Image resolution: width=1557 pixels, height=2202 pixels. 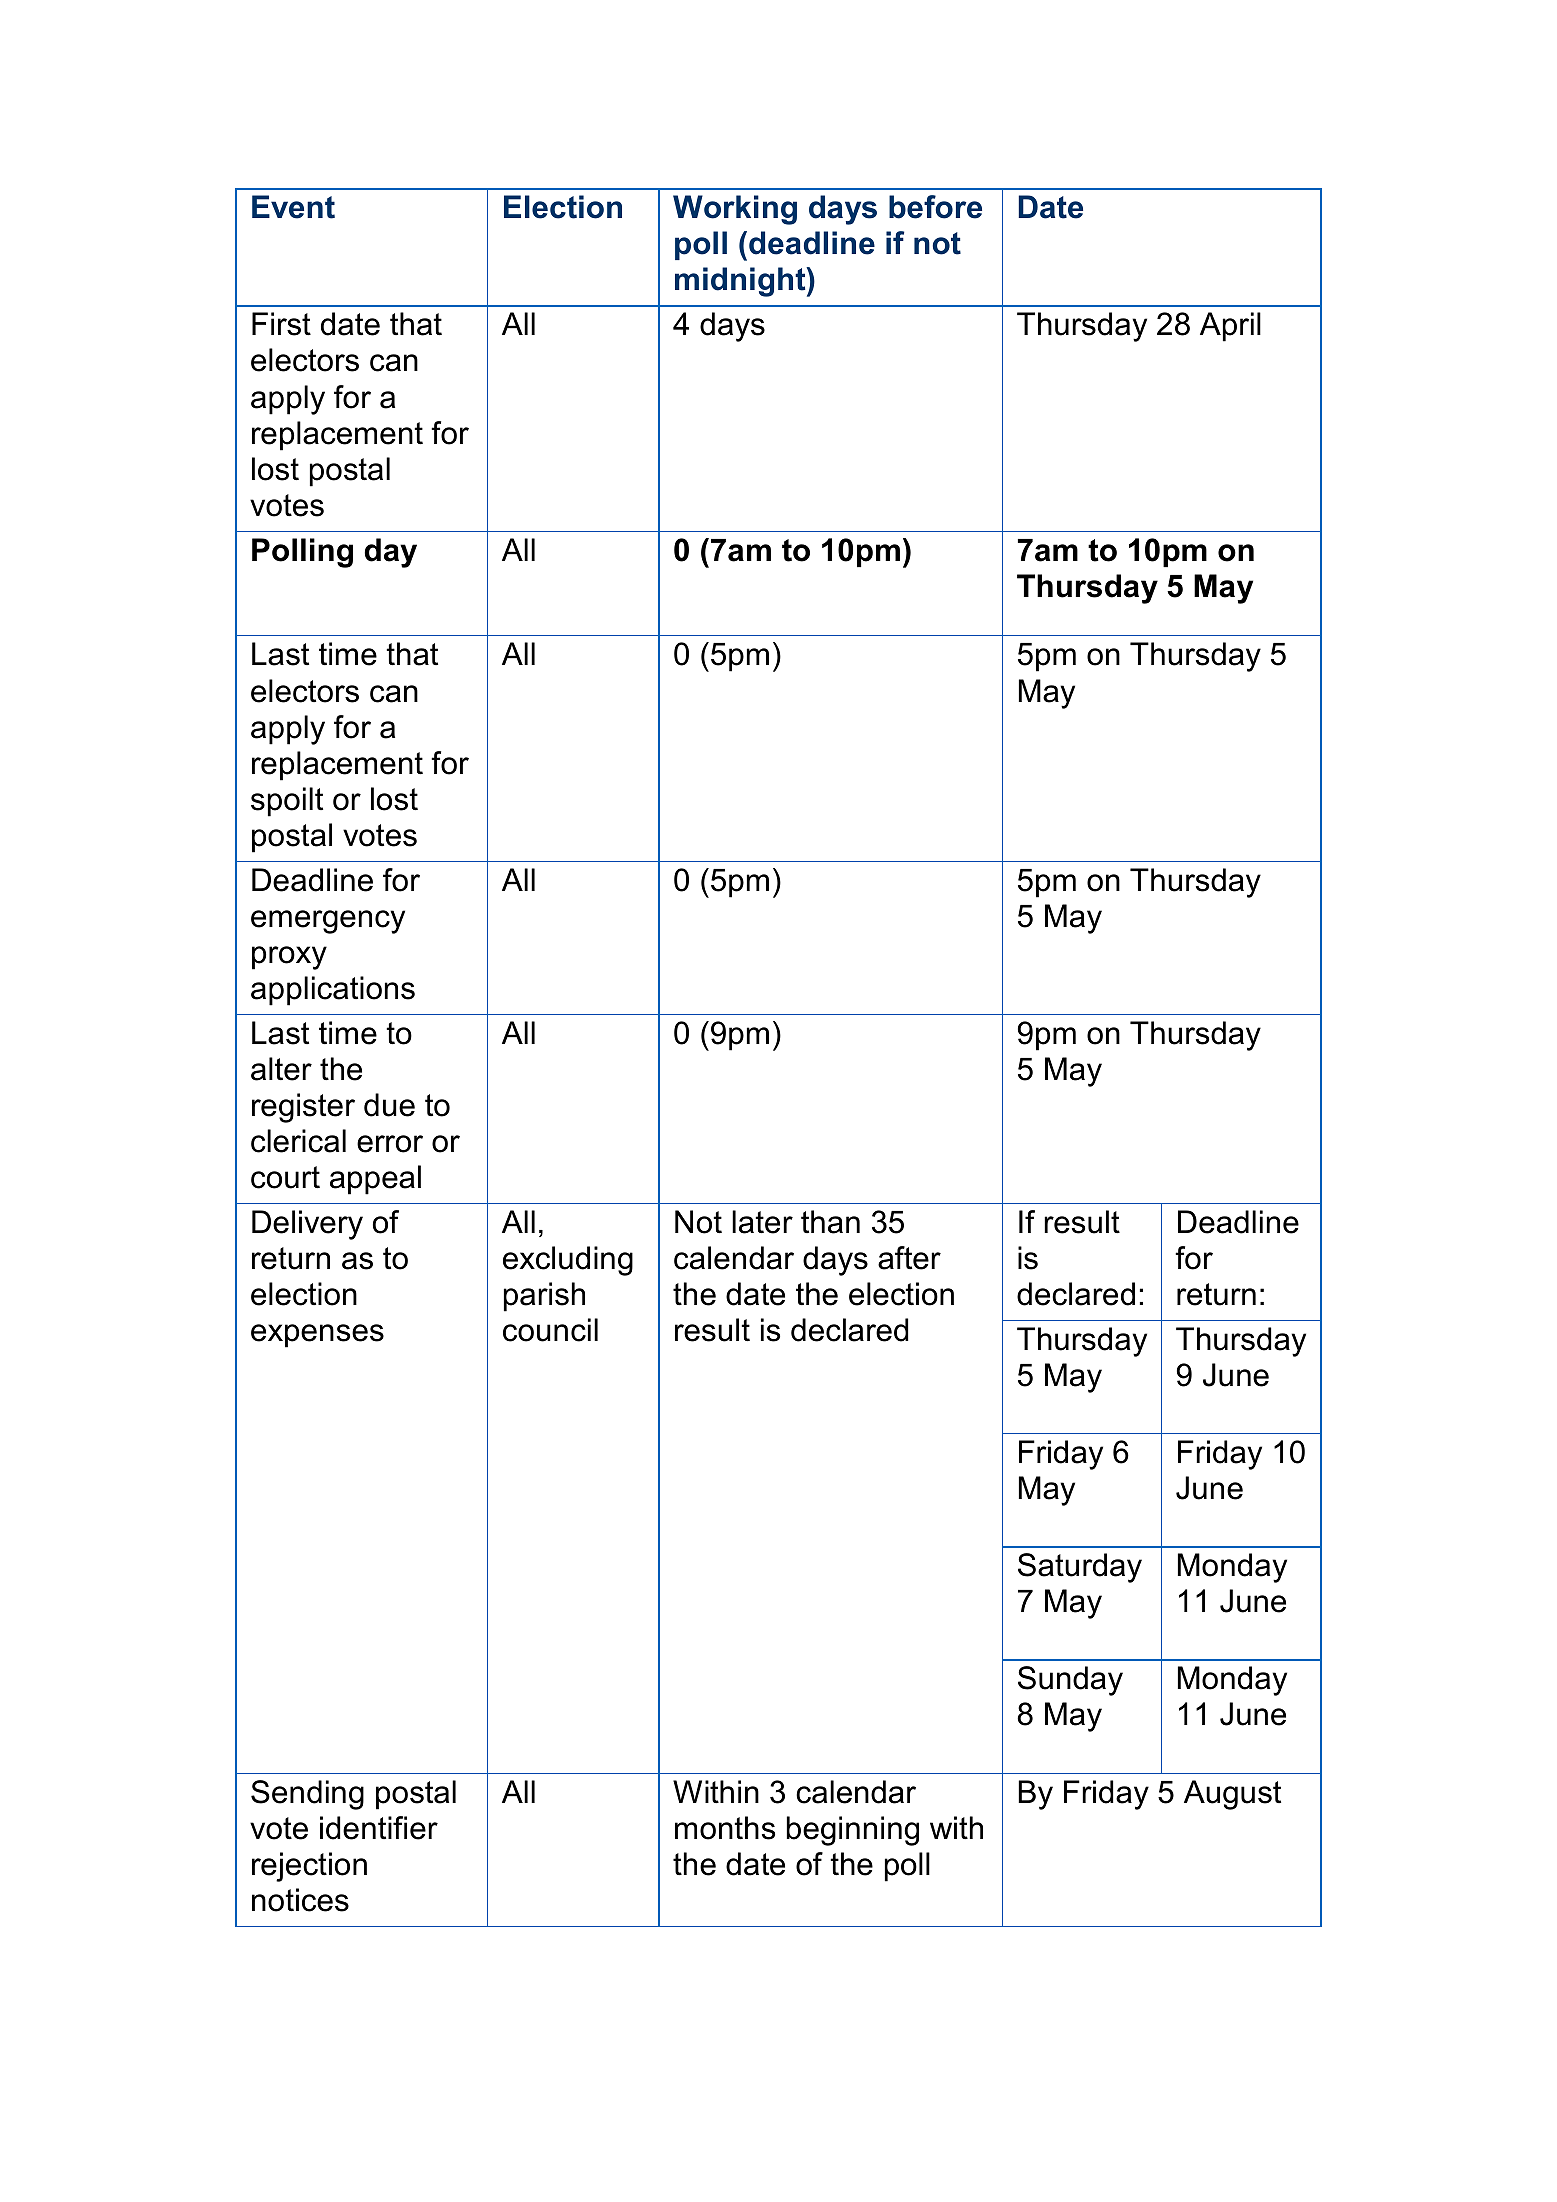 I want to click on due, so click(x=389, y=1105).
